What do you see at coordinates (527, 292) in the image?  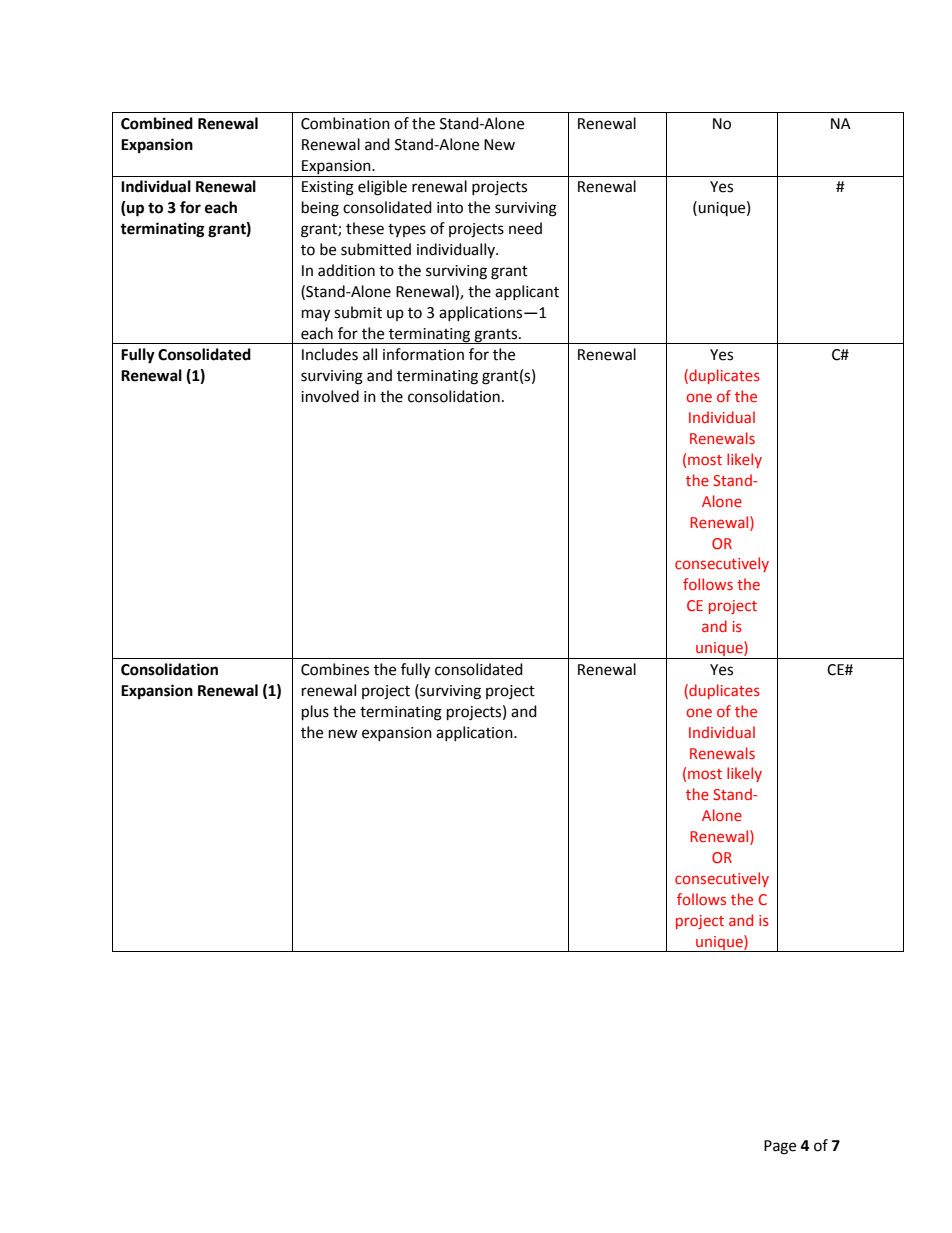 I see `applicant` at bounding box center [527, 292].
